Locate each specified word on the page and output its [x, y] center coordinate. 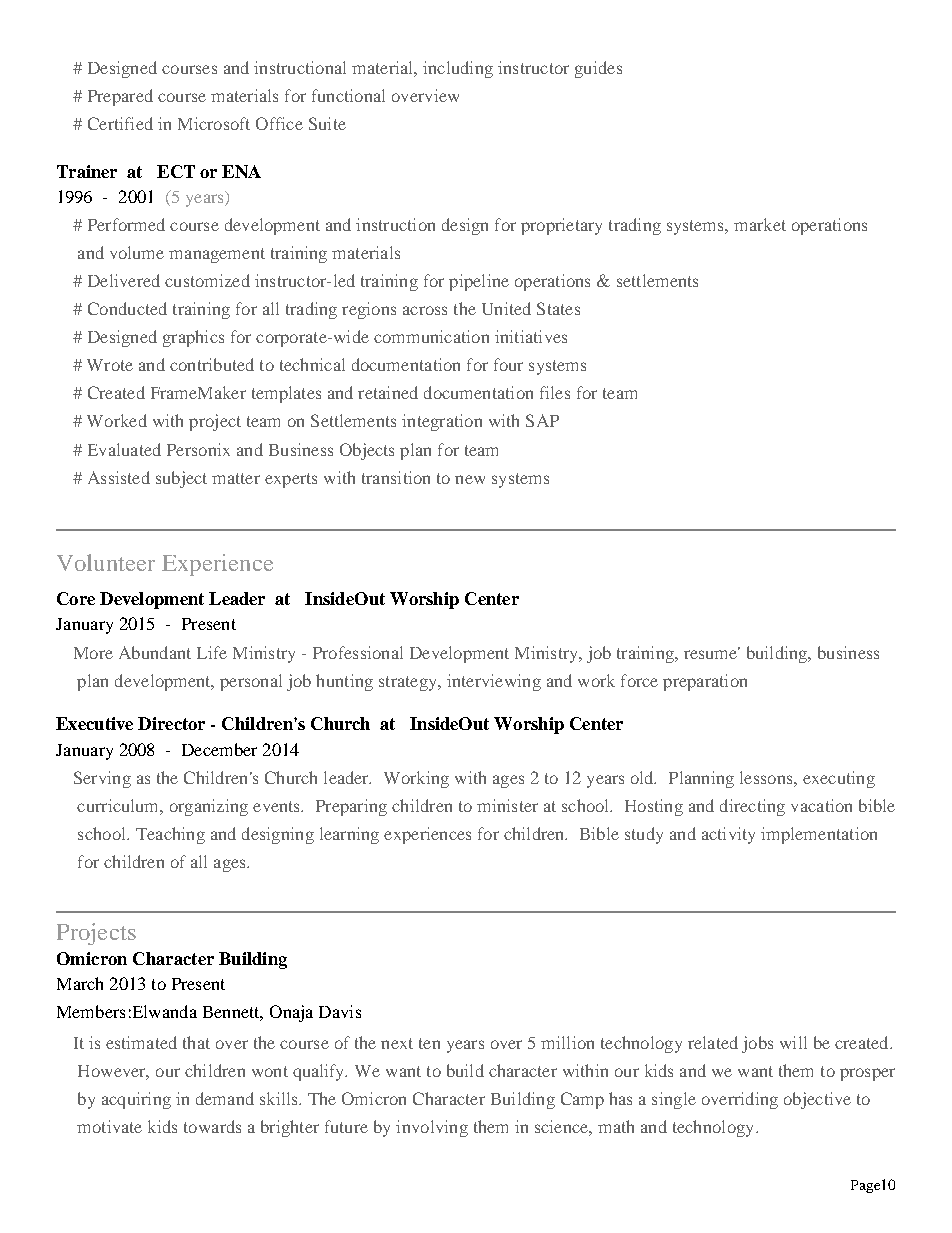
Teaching [170, 835]
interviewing [494, 682]
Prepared [120, 97]
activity [728, 835]
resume [712, 653]
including [458, 69]
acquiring [136, 1100]
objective [817, 1100]
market [760, 224]
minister [507, 805]
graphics [193, 338]
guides [598, 69]
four [508, 364]
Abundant [155, 652]
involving [432, 1128]
